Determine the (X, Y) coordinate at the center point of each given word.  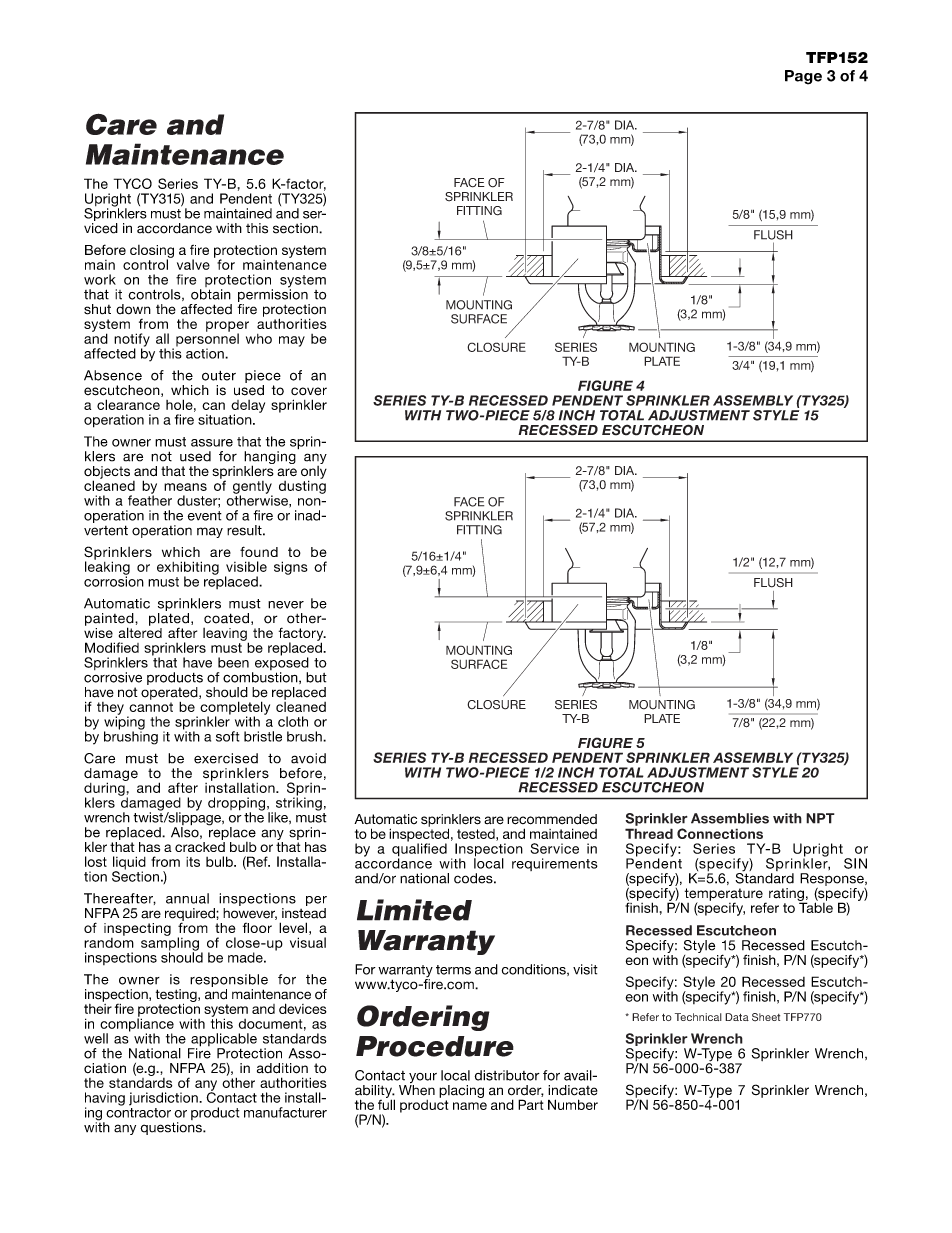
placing (461, 1091)
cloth (293, 721)
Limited (414, 910)
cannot (151, 707)
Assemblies (730, 818)
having (105, 1100)
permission (274, 296)
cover (309, 391)
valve (193, 264)
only (314, 473)
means (185, 487)
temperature (724, 895)
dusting (302, 486)
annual (187, 898)
